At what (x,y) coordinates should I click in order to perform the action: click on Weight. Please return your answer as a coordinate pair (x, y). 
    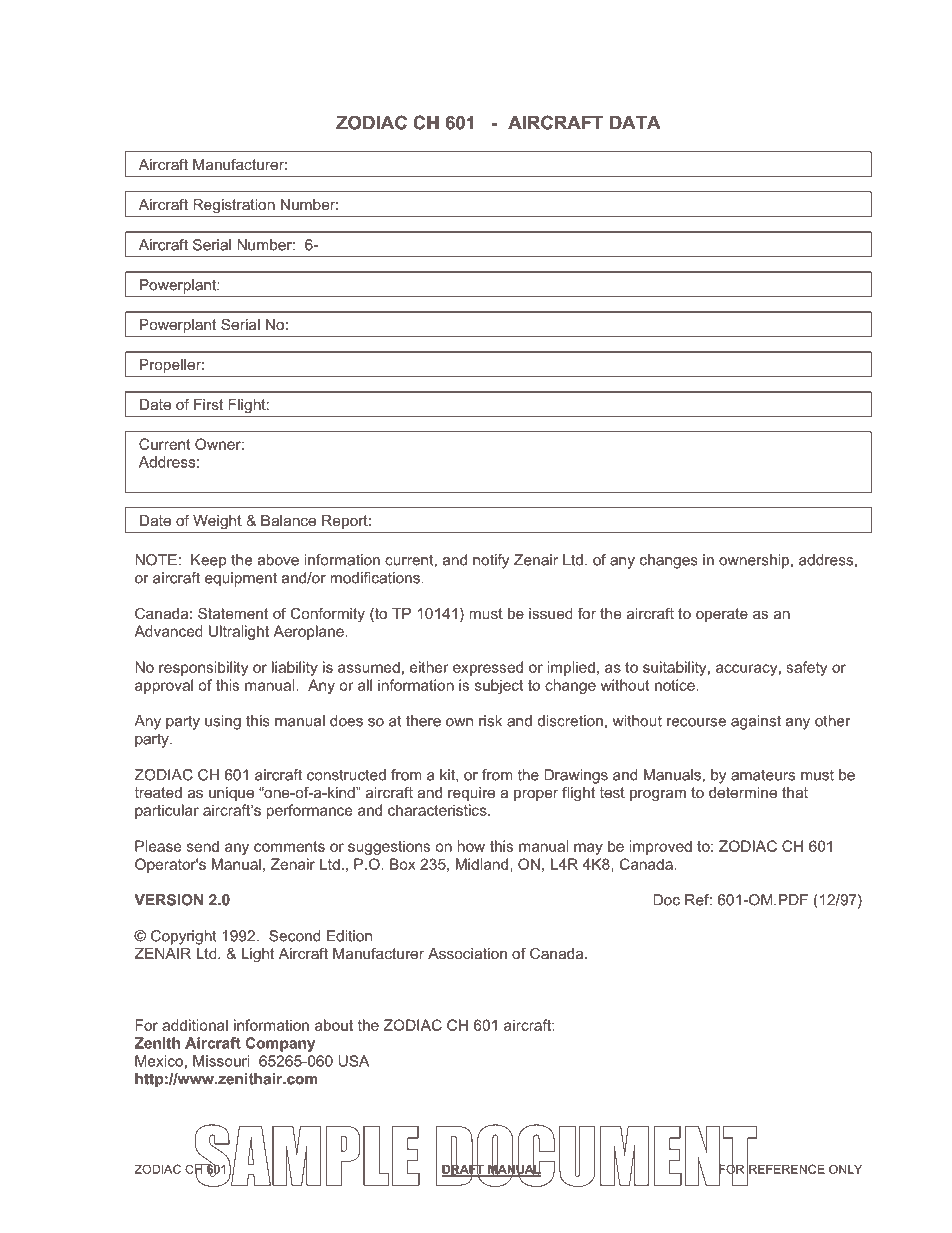
    Looking at the image, I should click on (217, 522).
